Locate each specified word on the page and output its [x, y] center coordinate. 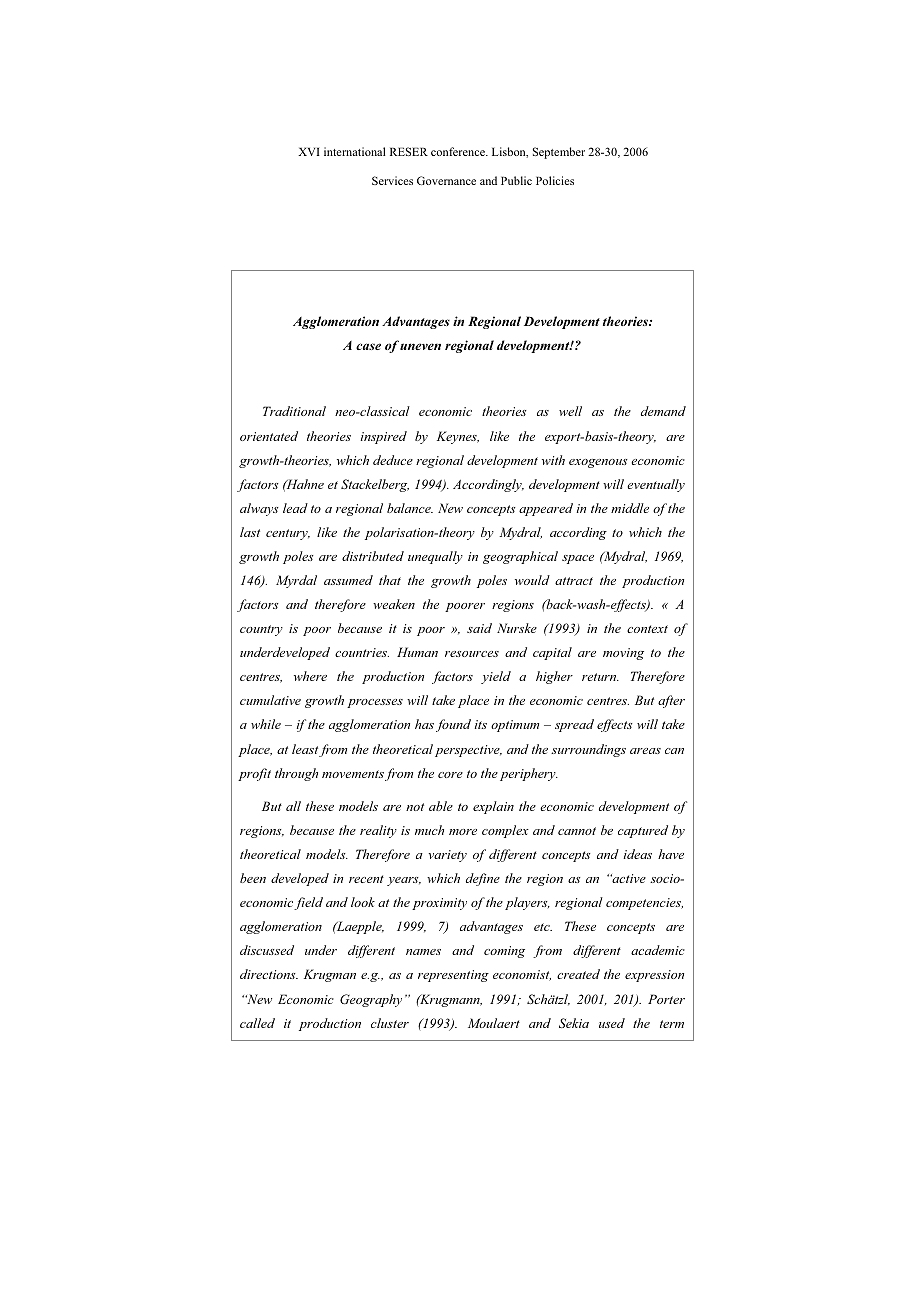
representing [453, 976]
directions [269, 974]
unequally [435, 557]
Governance [446, 180]
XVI [309, 151]
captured [643, 831]
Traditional [294, 411]
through [296, 774]
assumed [348, 580]
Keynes [458, 437]
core [450, 775]
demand [663, 411]
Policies [555, 180]
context [647, 629]
